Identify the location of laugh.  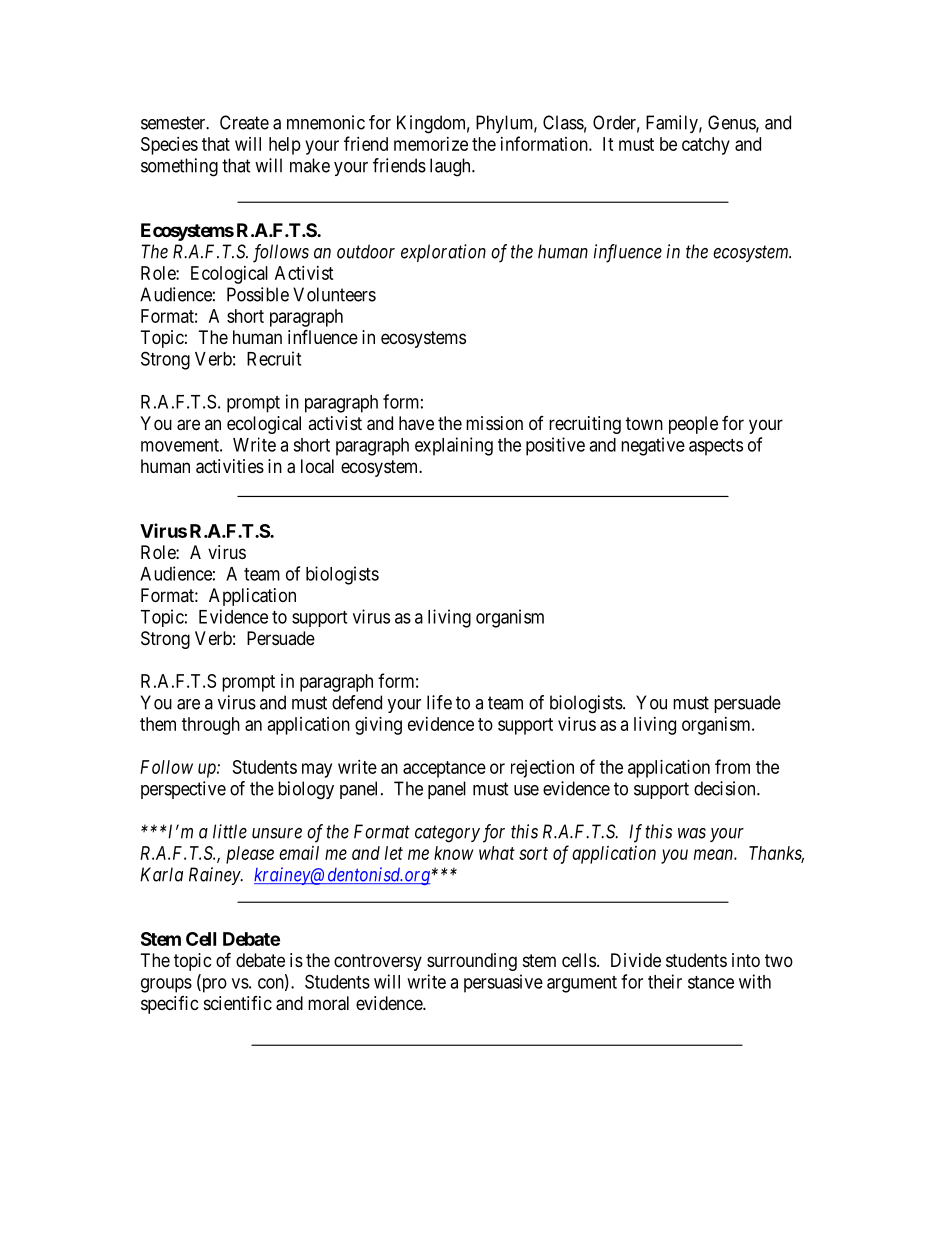
(451, 167).
